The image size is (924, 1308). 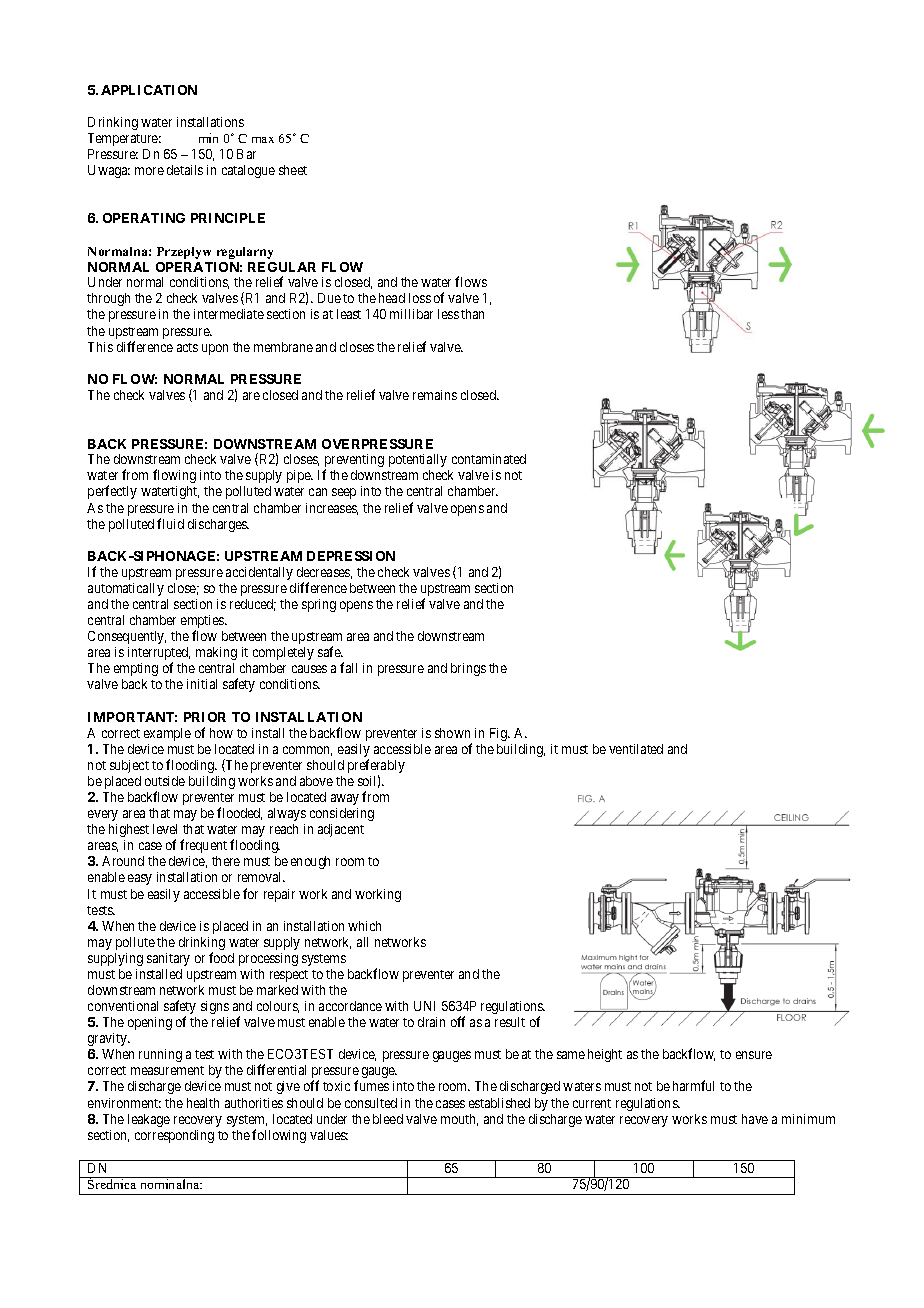 What do you see at coordinates (203, 1103) in the image?
I see `health` at bounding box center [203, 1103].
